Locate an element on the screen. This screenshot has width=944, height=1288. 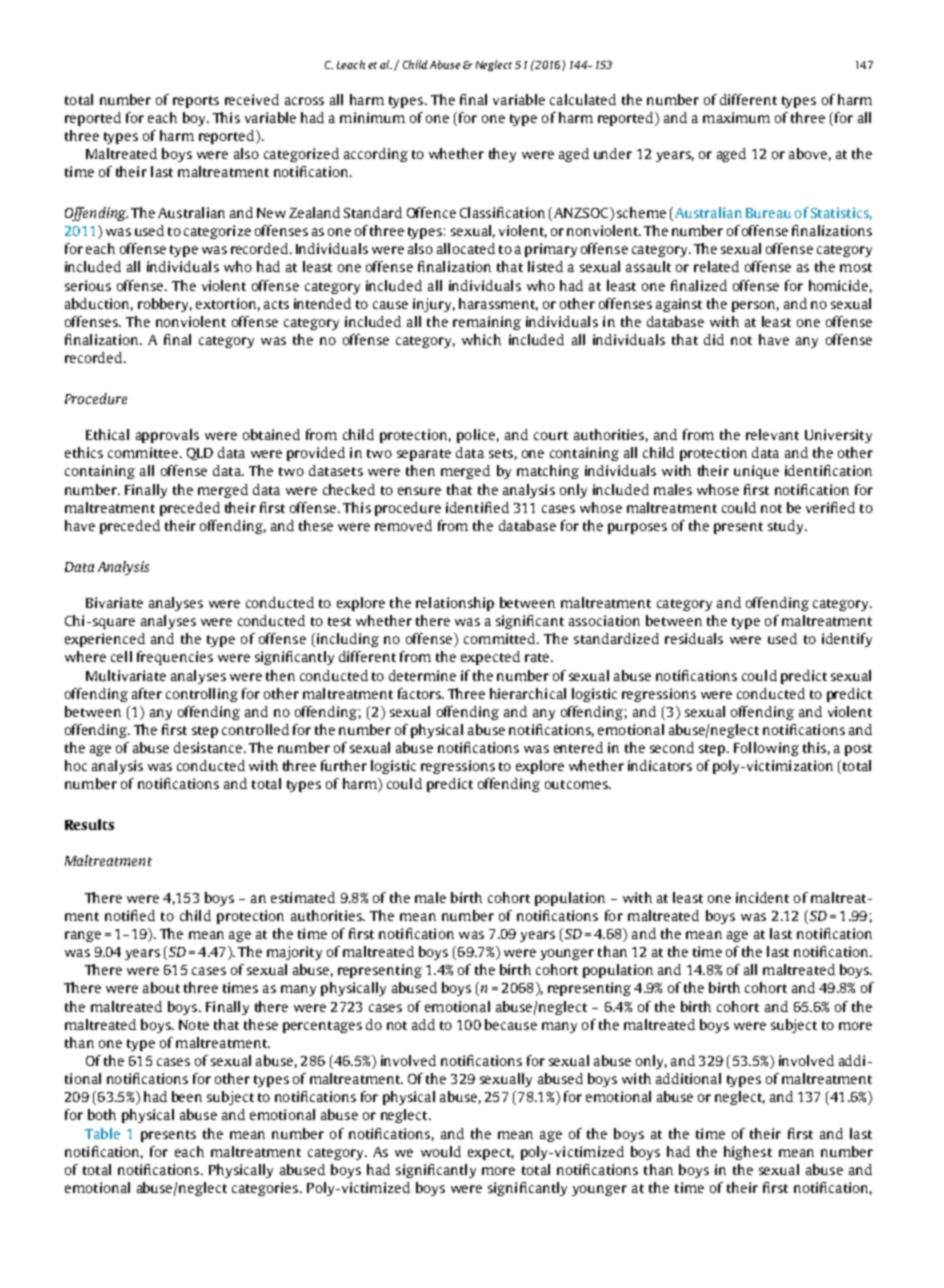
would is located at coordinates (441, 1151).
